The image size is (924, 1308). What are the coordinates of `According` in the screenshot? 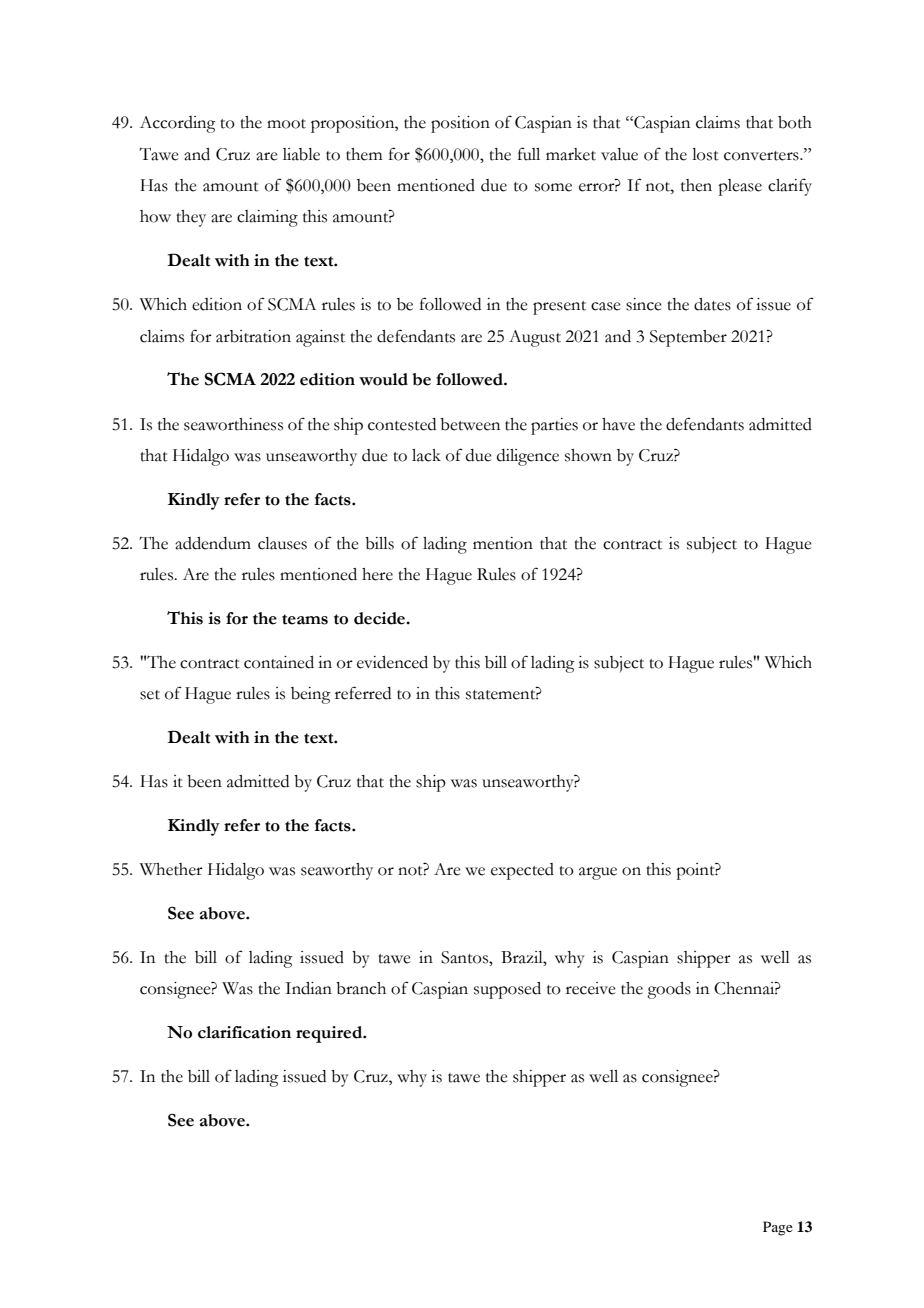 It's located at (178, 124).
